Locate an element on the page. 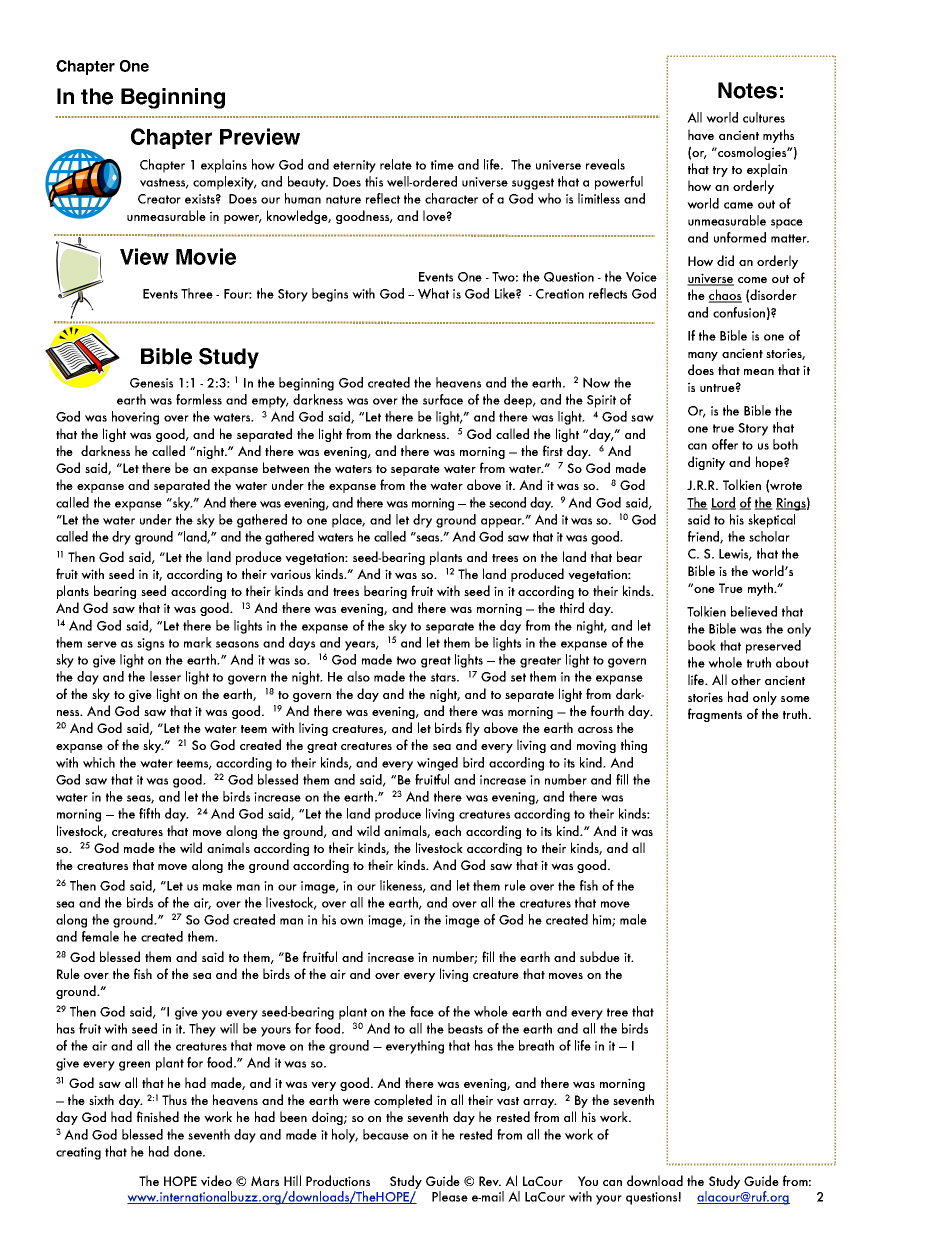  done is located at coordinates (189, 1151).
